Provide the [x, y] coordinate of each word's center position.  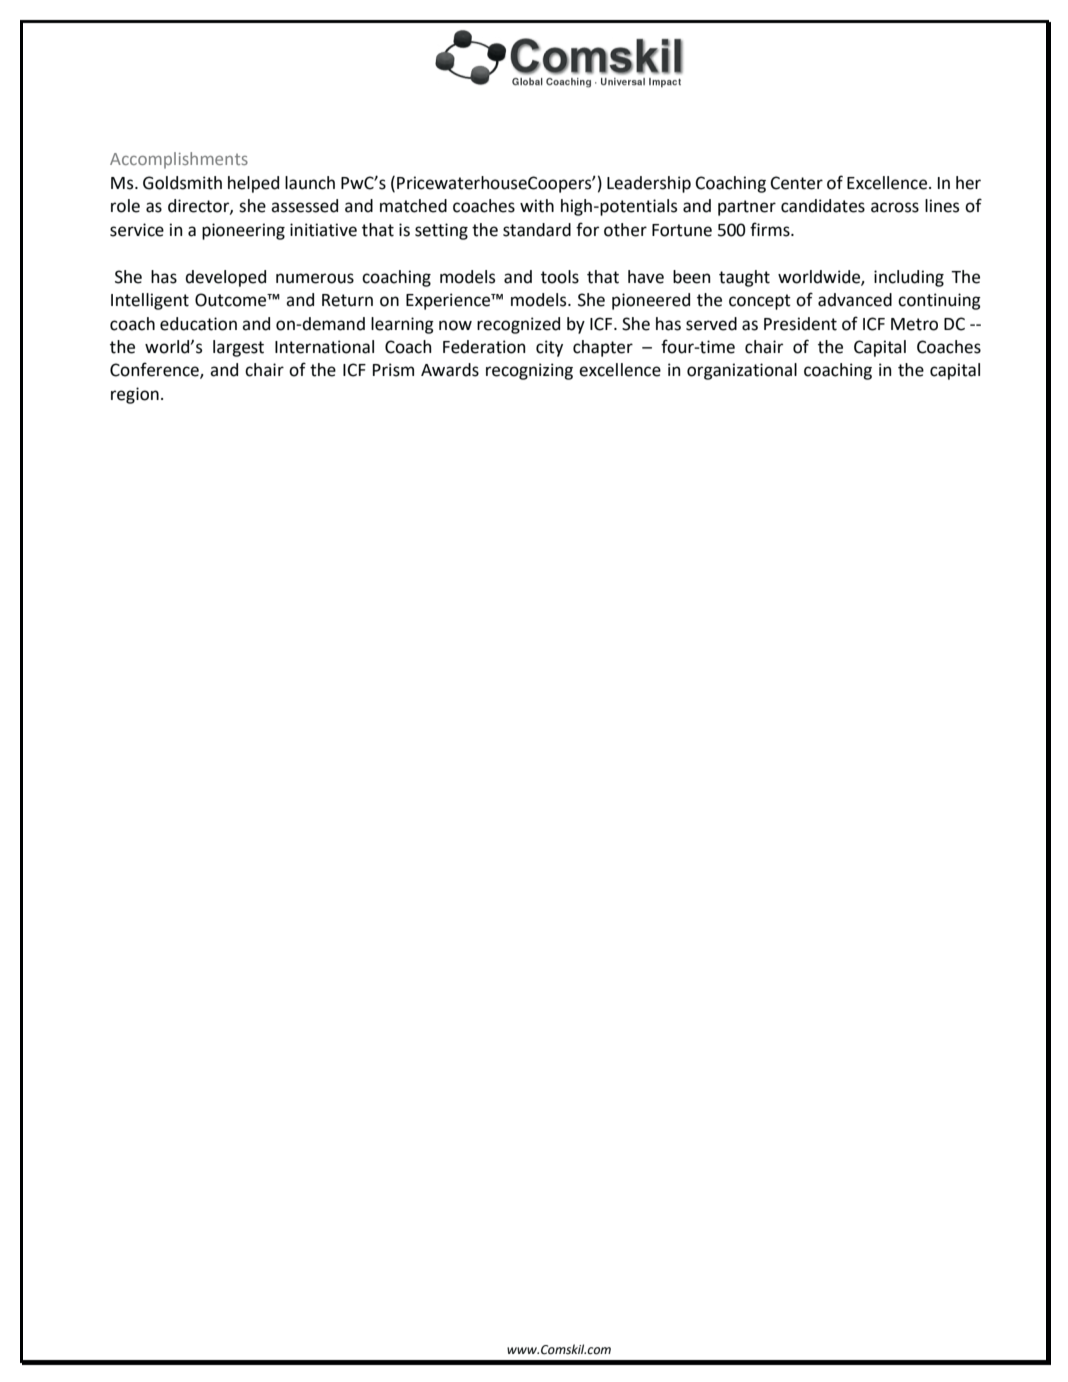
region [135, 395]
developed [225, 278]
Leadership [649, 184]
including [909, 278]
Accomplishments [179, 160]
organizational [742, 371]
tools [560, 277]
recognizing [529, 371]
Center [796, 183]
